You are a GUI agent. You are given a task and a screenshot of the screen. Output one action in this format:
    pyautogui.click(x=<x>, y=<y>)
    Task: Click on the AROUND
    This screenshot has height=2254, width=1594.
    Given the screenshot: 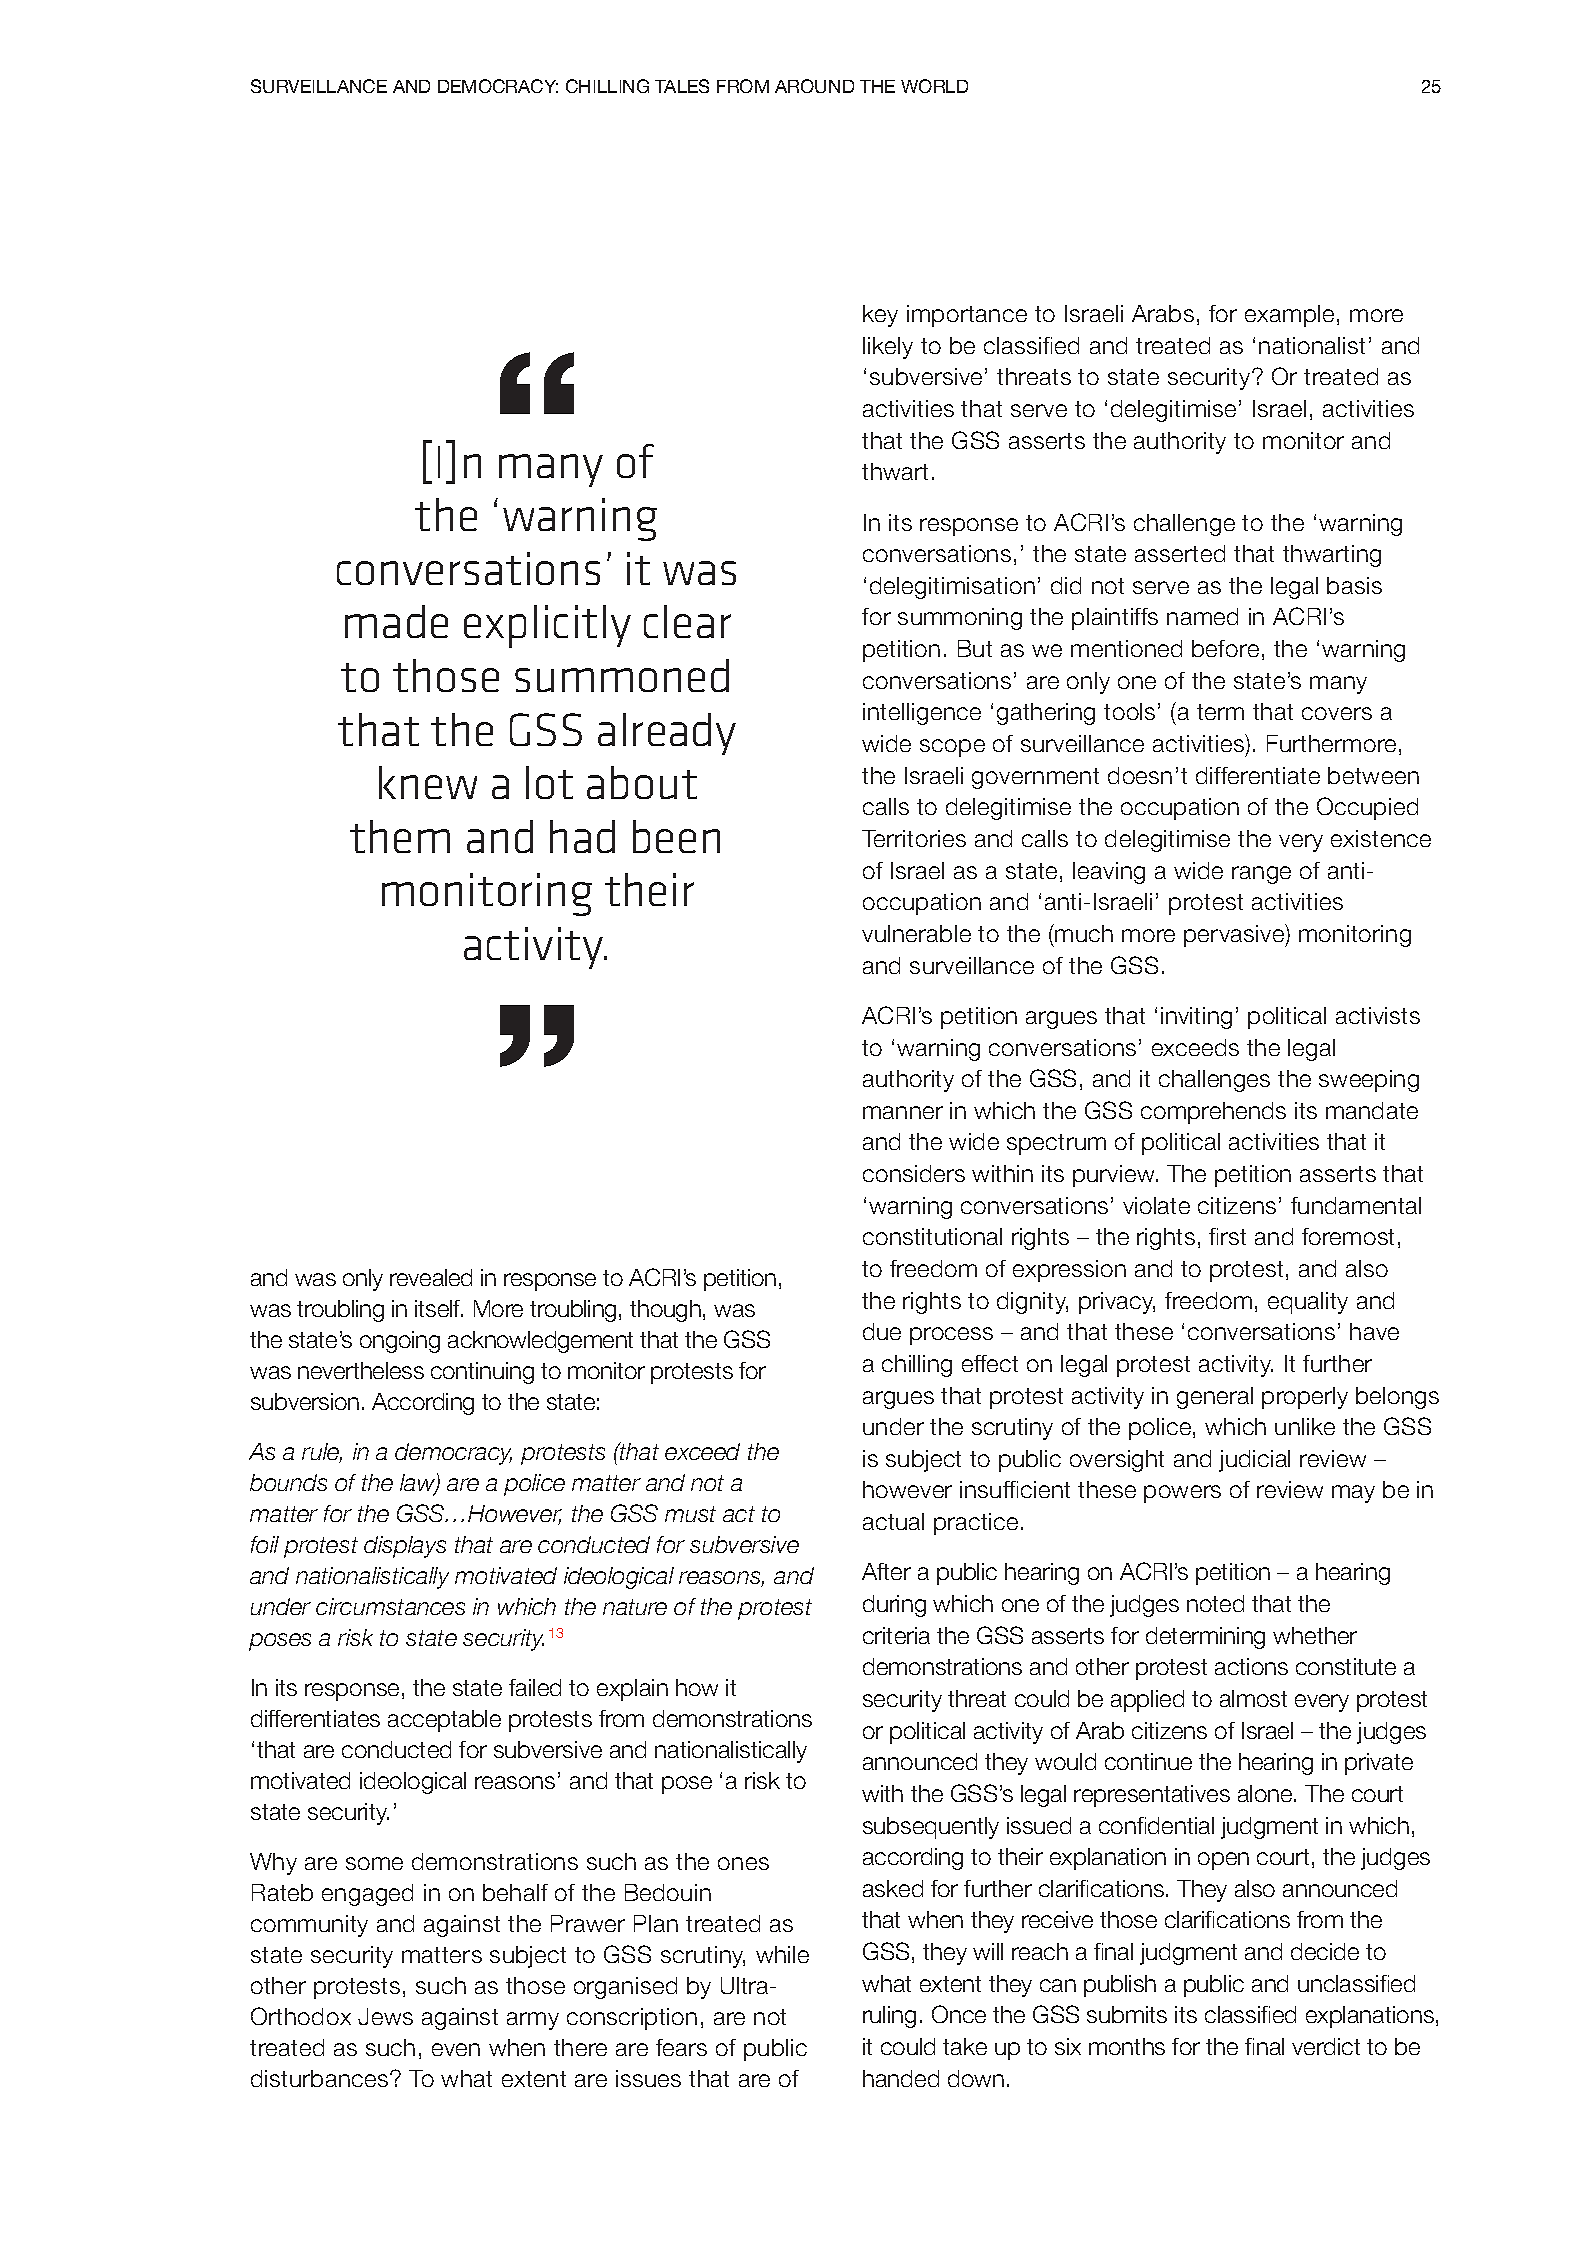 What is the action you would take?
    pyautogui.click(x=814, y=86)
